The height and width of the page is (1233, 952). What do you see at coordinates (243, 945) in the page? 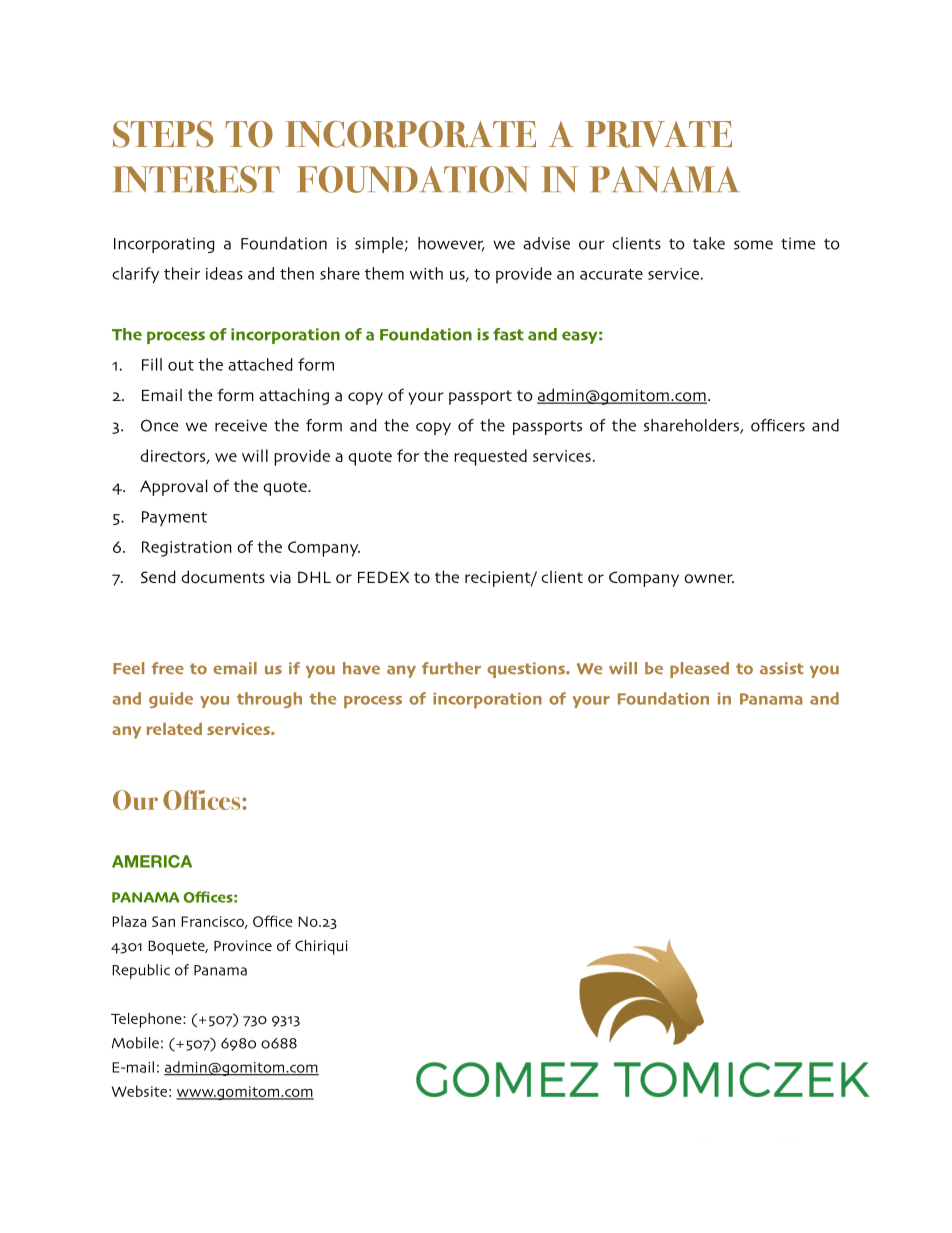
I see `Province` at bounding box center [243, 945].
